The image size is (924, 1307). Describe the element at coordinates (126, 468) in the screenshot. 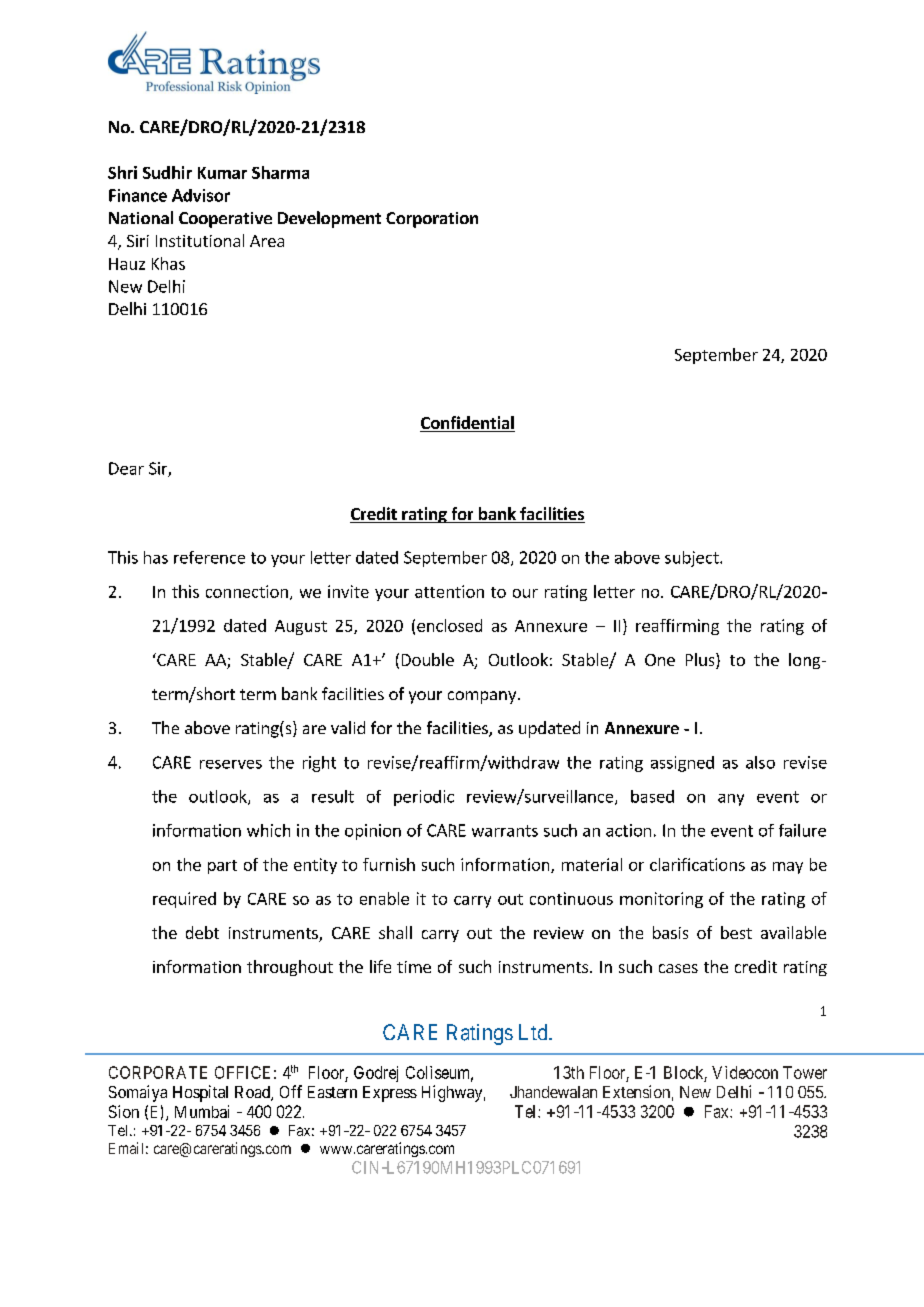

I see `Dear` at that location.
